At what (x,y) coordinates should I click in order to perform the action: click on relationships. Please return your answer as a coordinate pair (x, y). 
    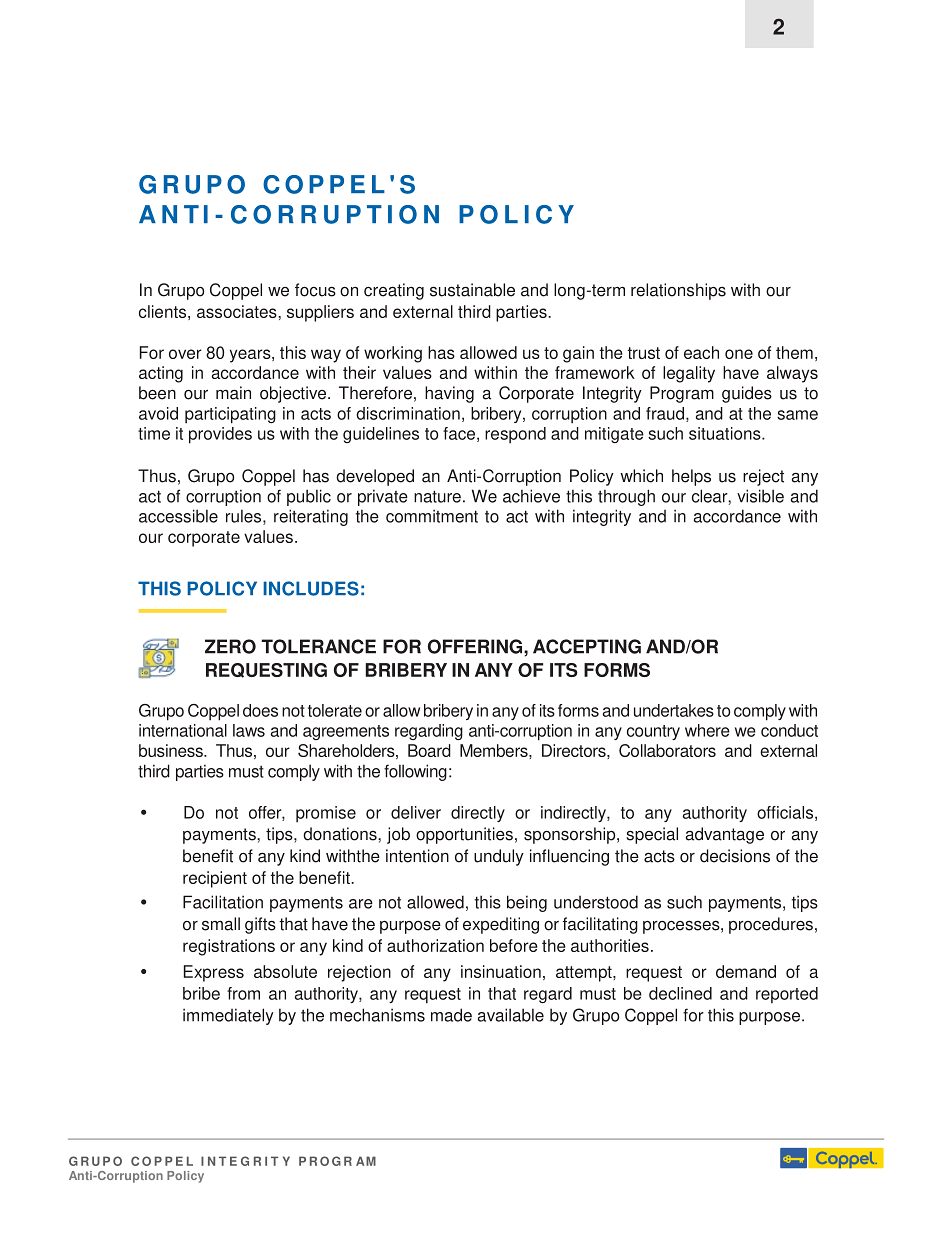
    Looking at the image, I should click on (678, 291).
